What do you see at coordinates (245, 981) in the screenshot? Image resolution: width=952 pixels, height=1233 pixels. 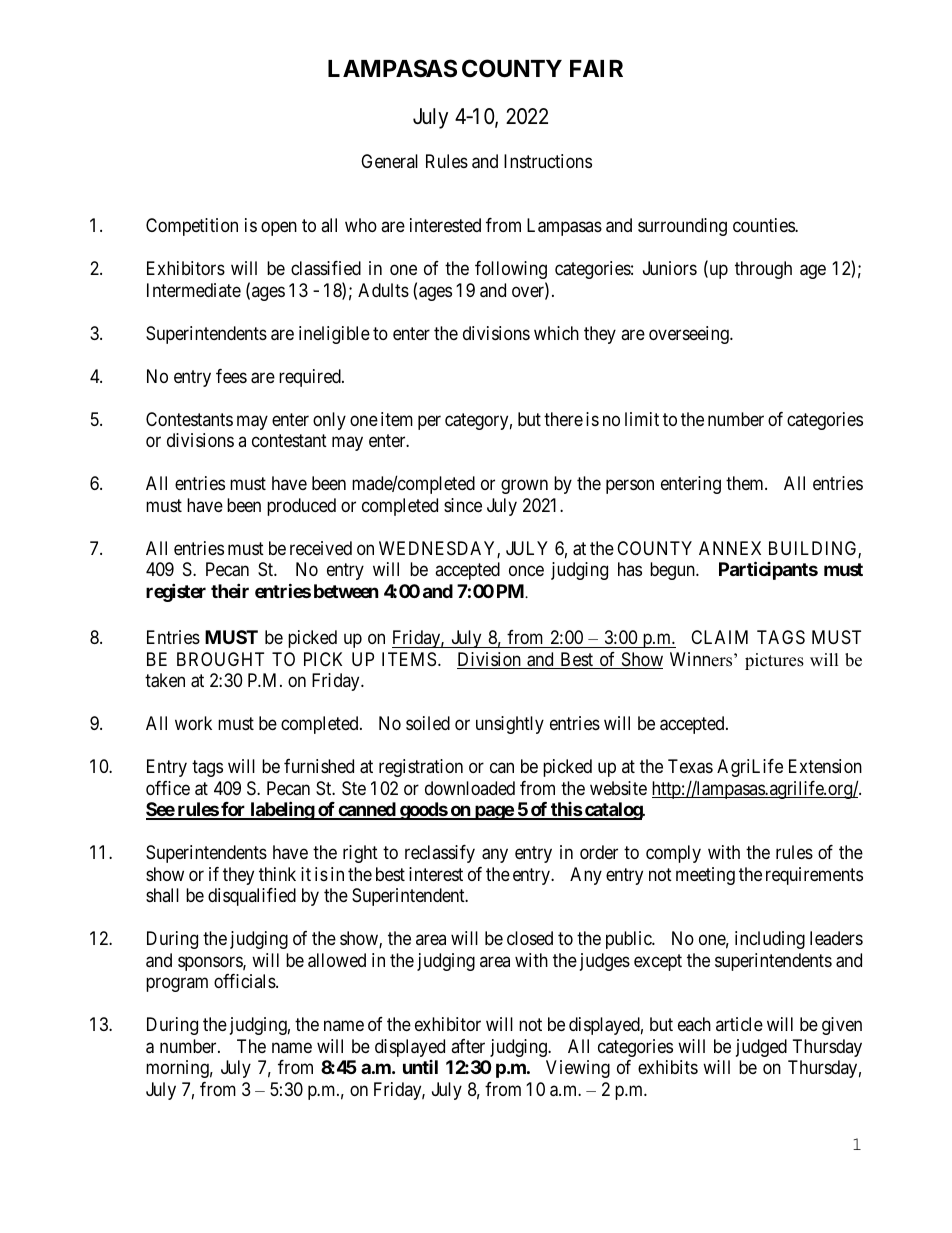 I see `officials` at bounding box center [245, 981].
